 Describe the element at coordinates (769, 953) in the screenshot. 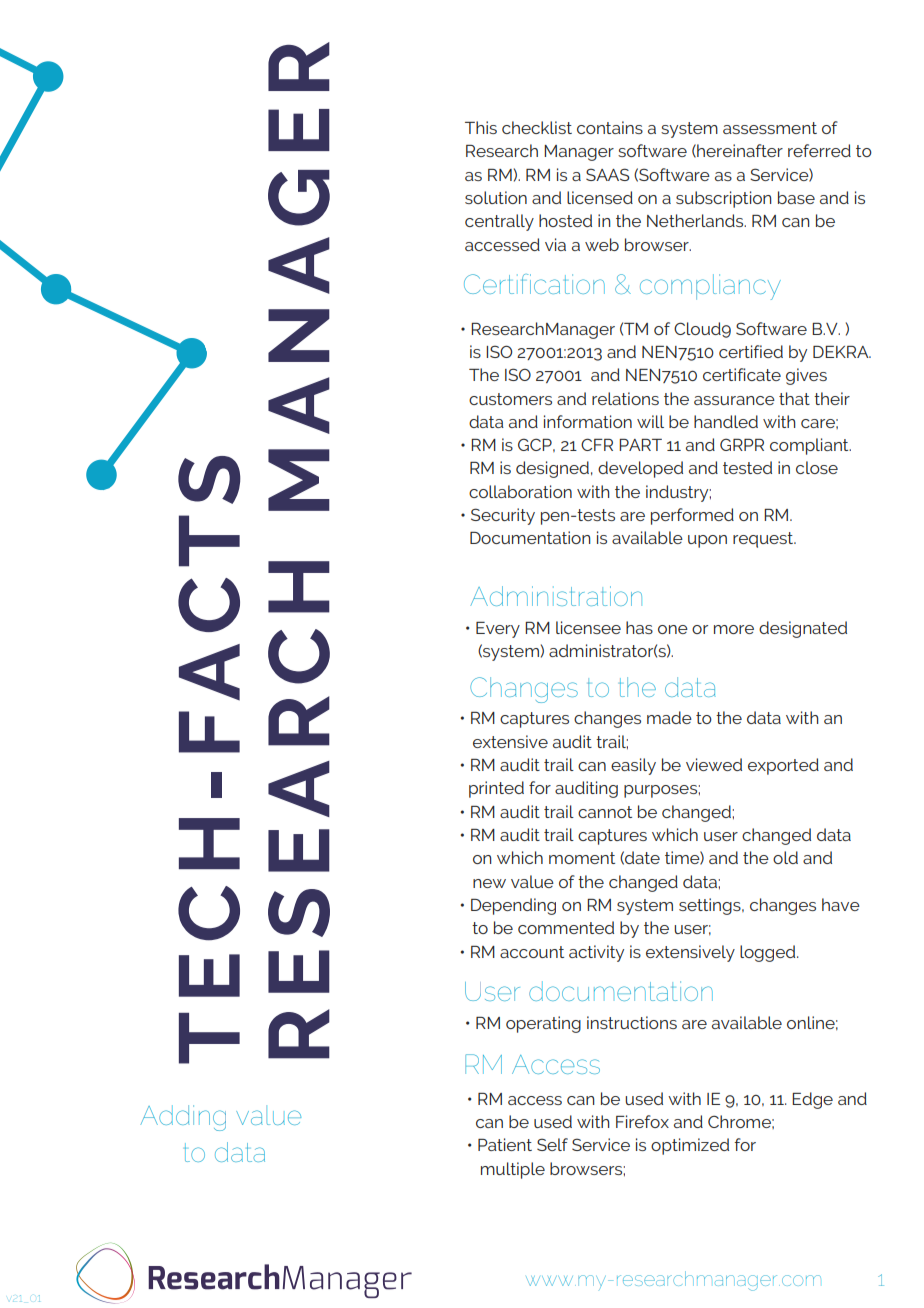

I see `logged` at that location.
